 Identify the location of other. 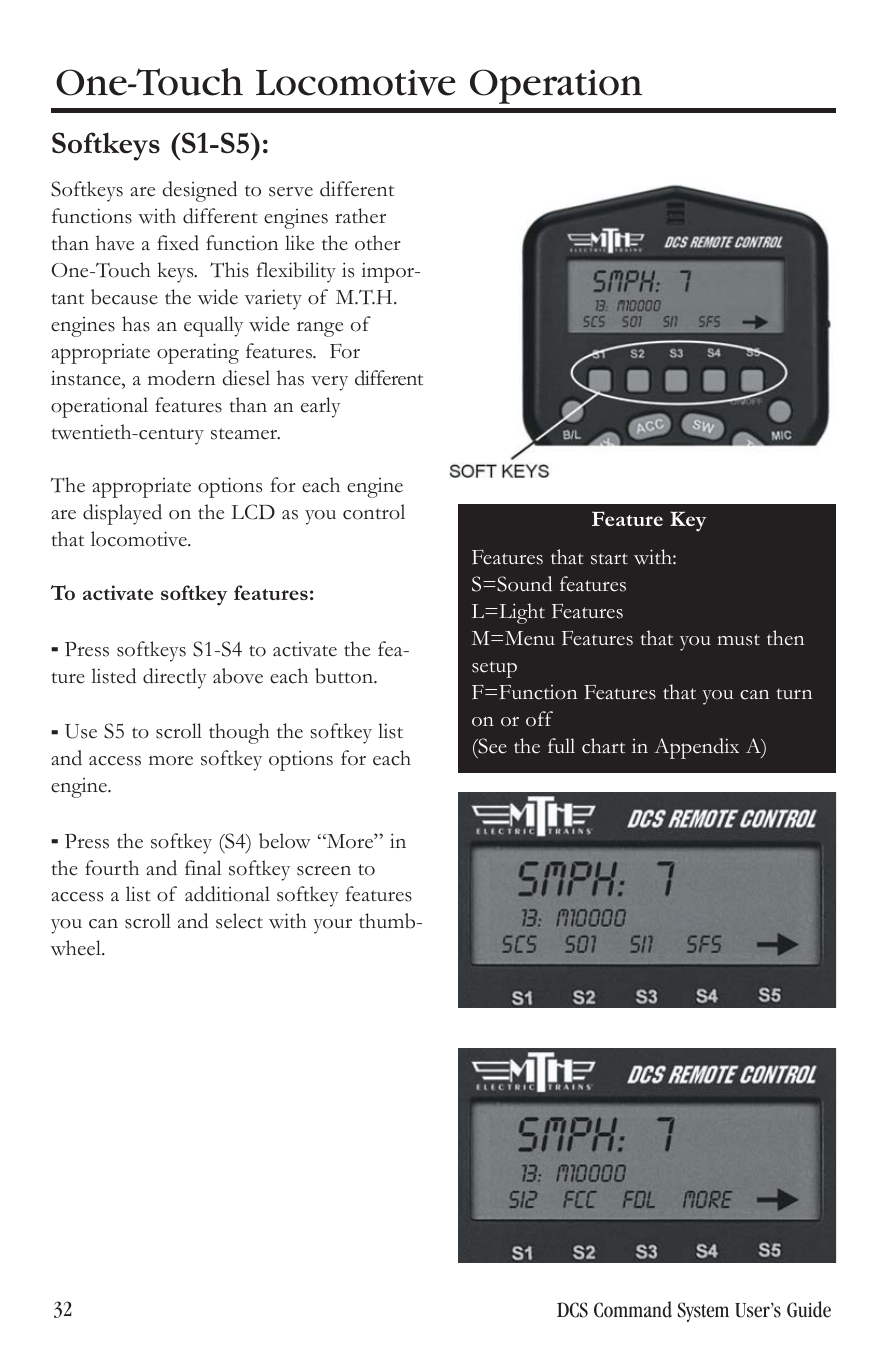
(378, 243).
